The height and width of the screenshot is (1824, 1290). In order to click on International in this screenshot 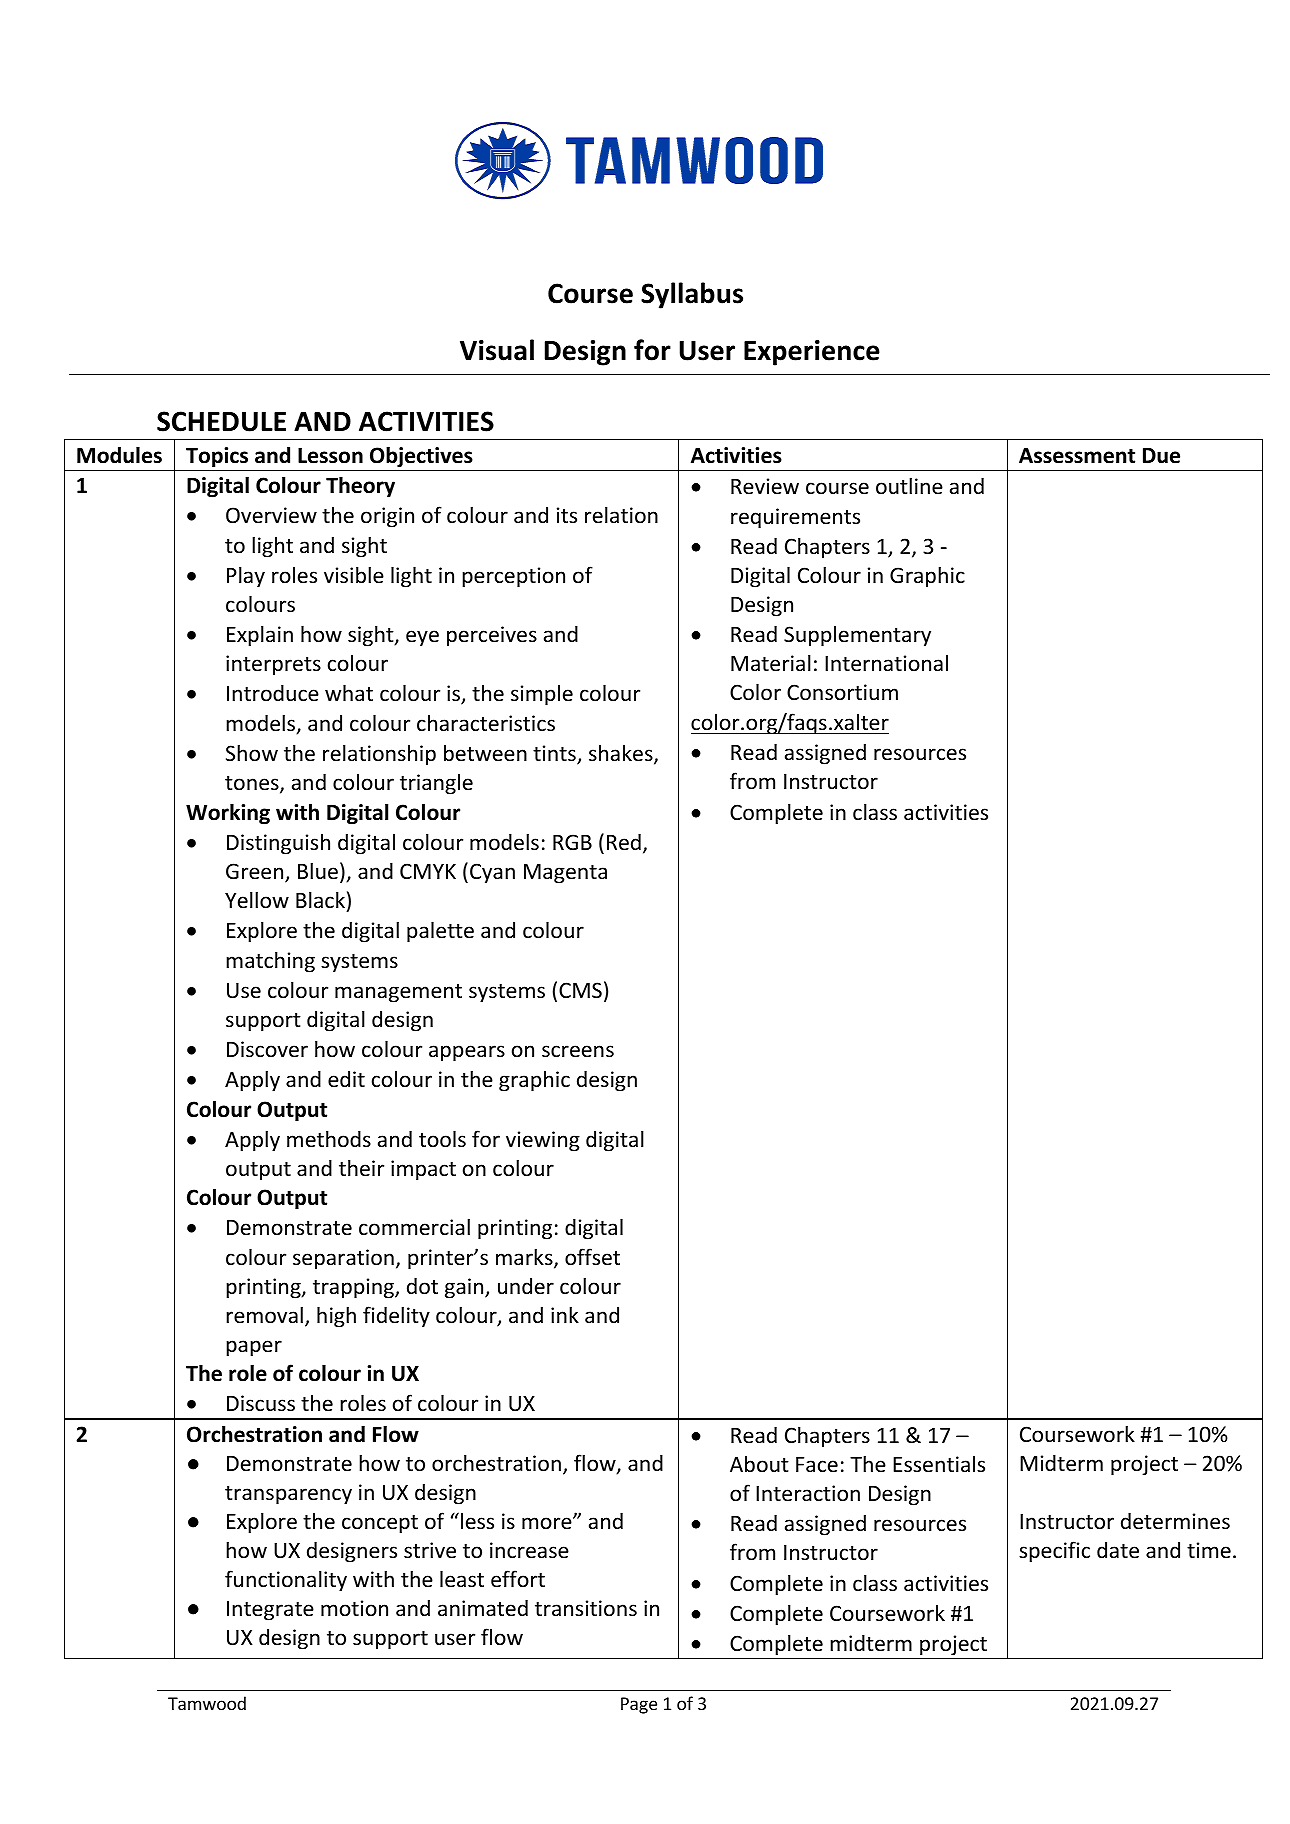, I will do `click(886, 663)`.
